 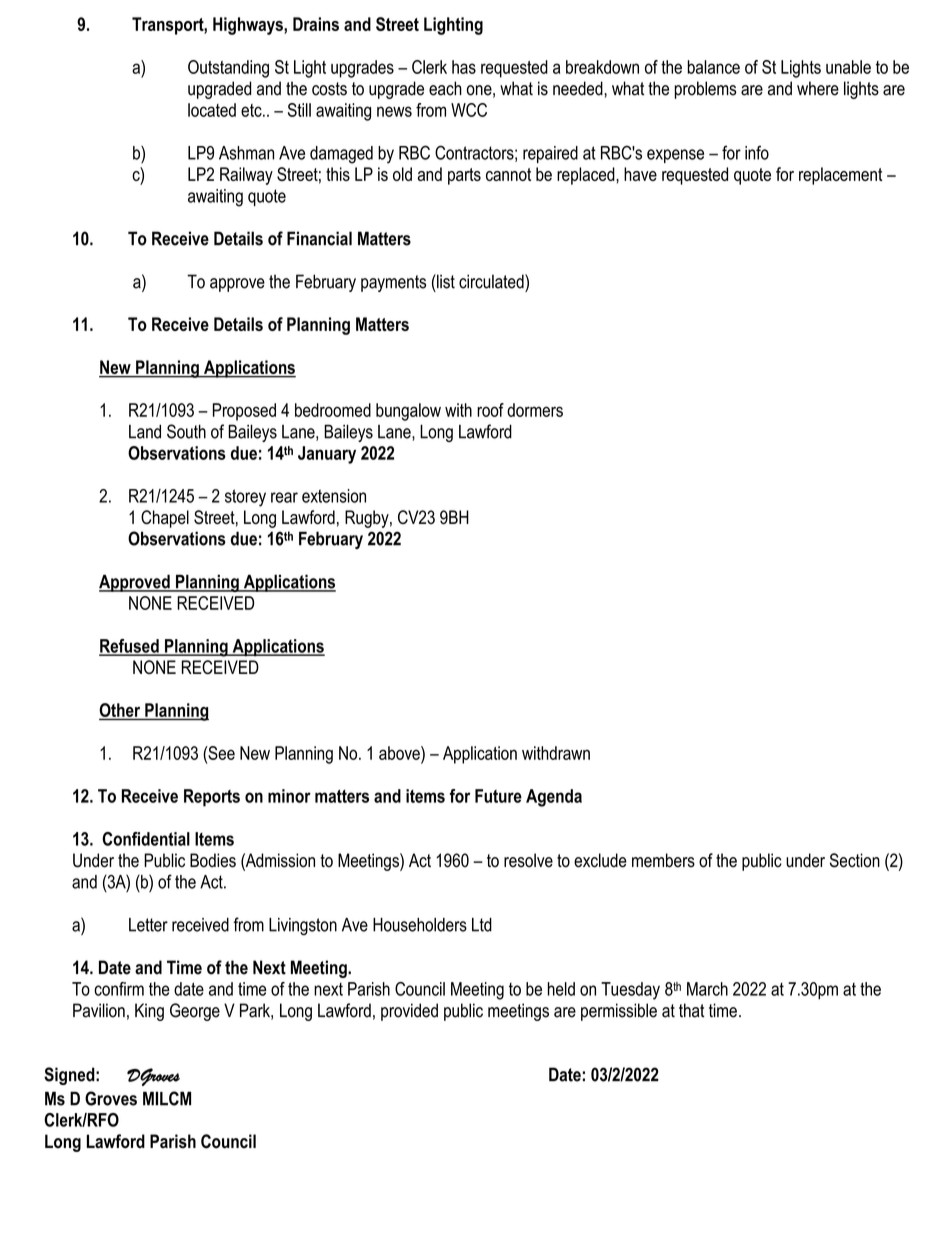 What do you see at coordinates (228, 69) in the document?
I see `Outstanding` at bounding box center [228, 69].
